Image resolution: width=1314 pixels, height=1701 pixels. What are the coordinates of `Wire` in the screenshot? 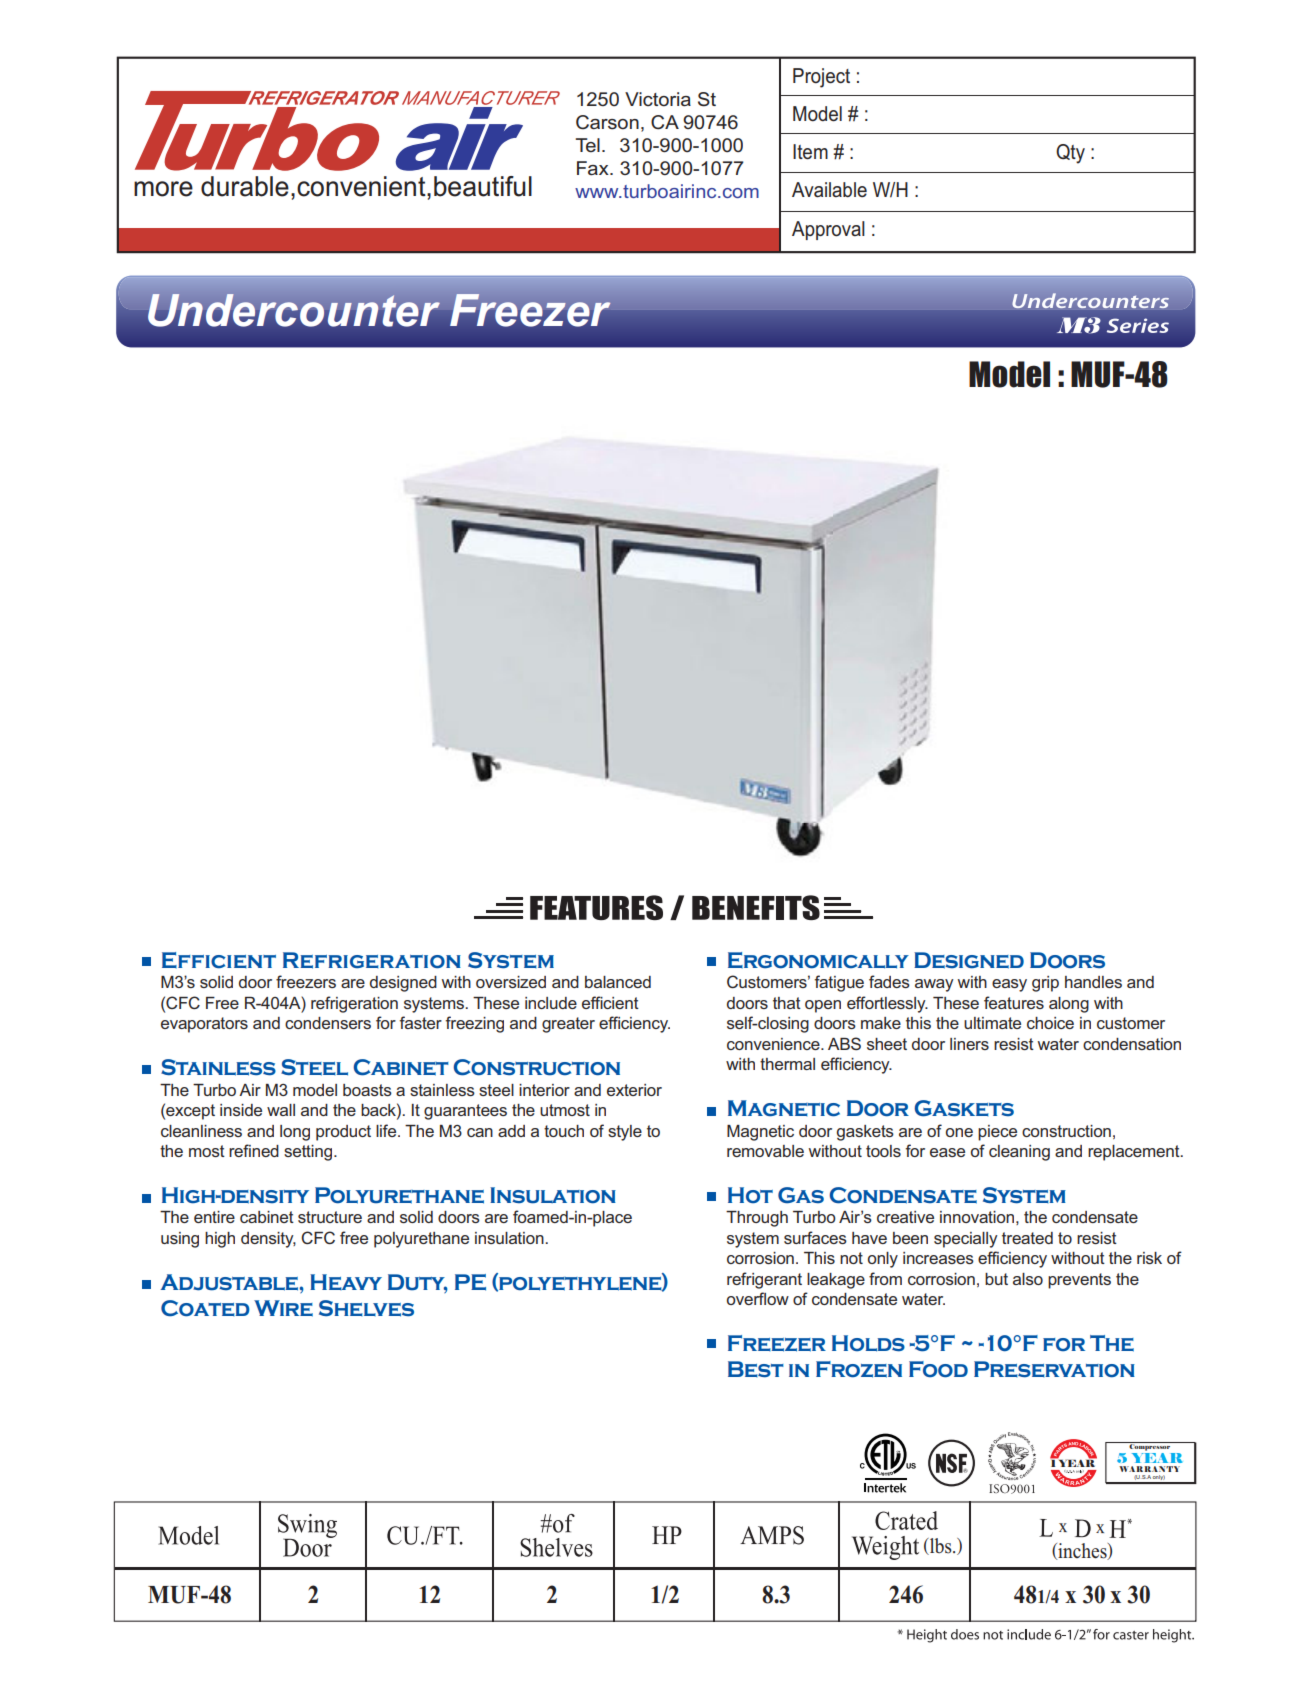 It's located at (283, 1308).
